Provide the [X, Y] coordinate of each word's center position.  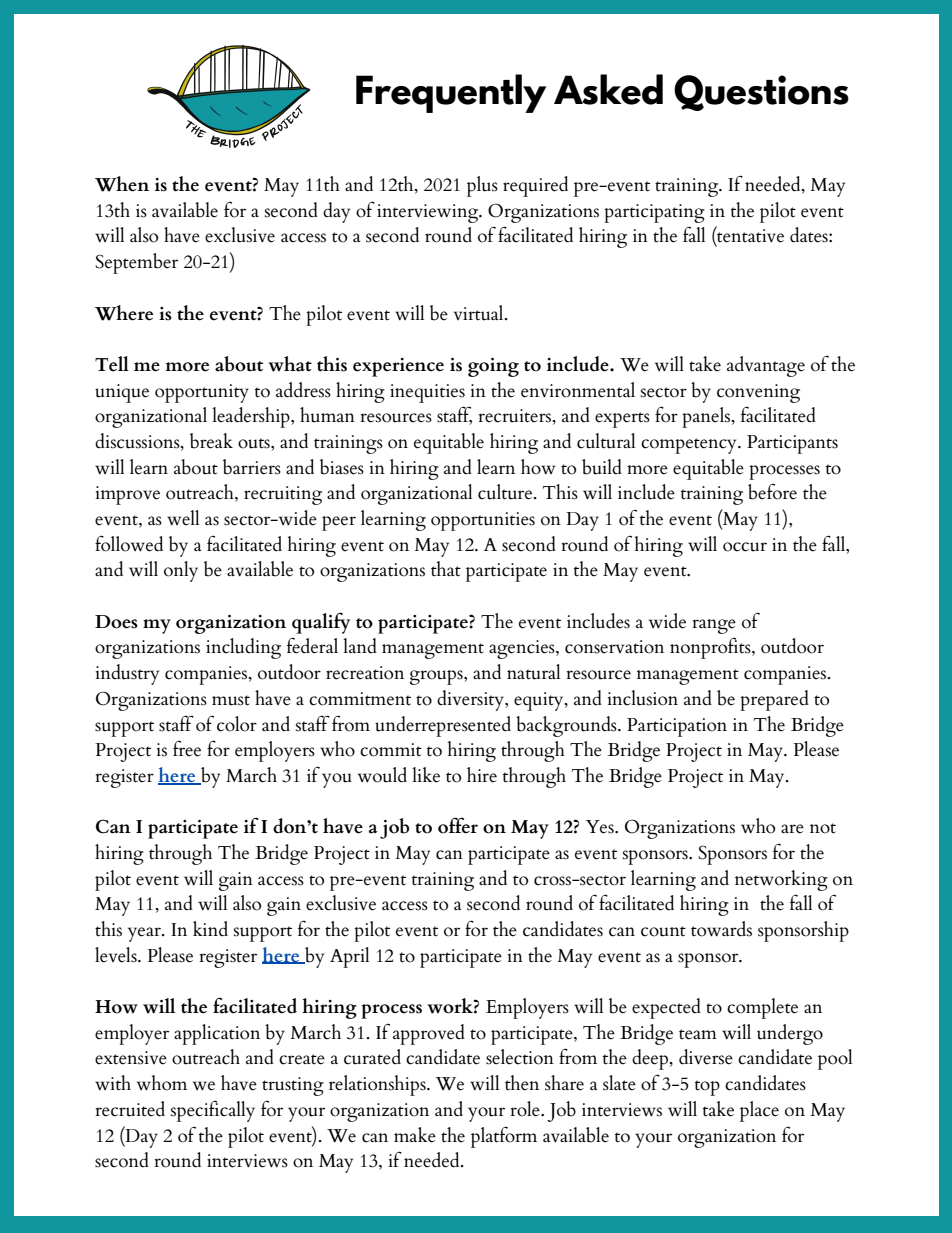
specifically [213, 1111]
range [714, 626]
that [446, 568]
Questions [761, 93]
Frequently [451, 93]
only [181, 571]
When [122, 184]
